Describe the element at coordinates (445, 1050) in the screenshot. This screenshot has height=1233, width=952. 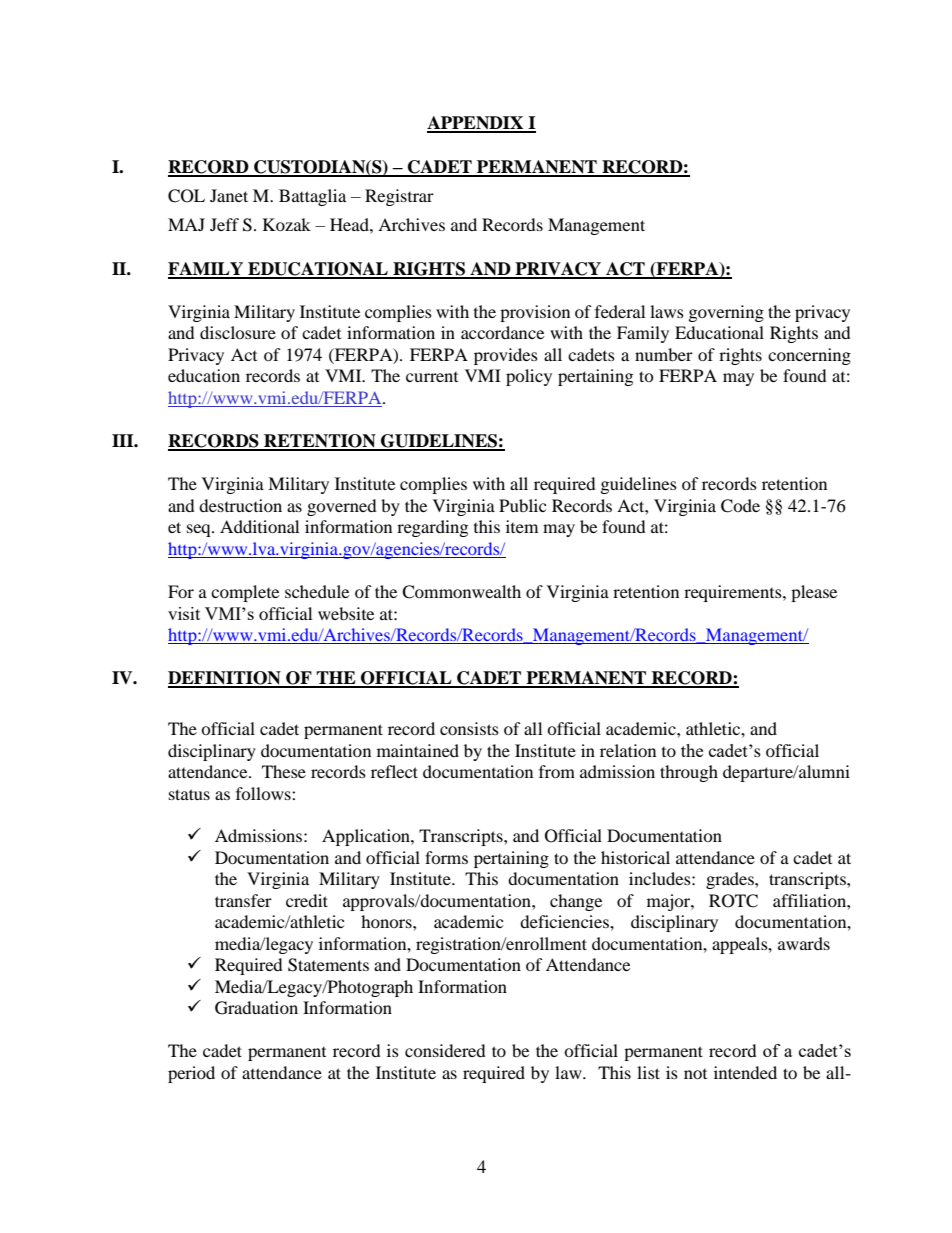
I see `considered` at that location.
